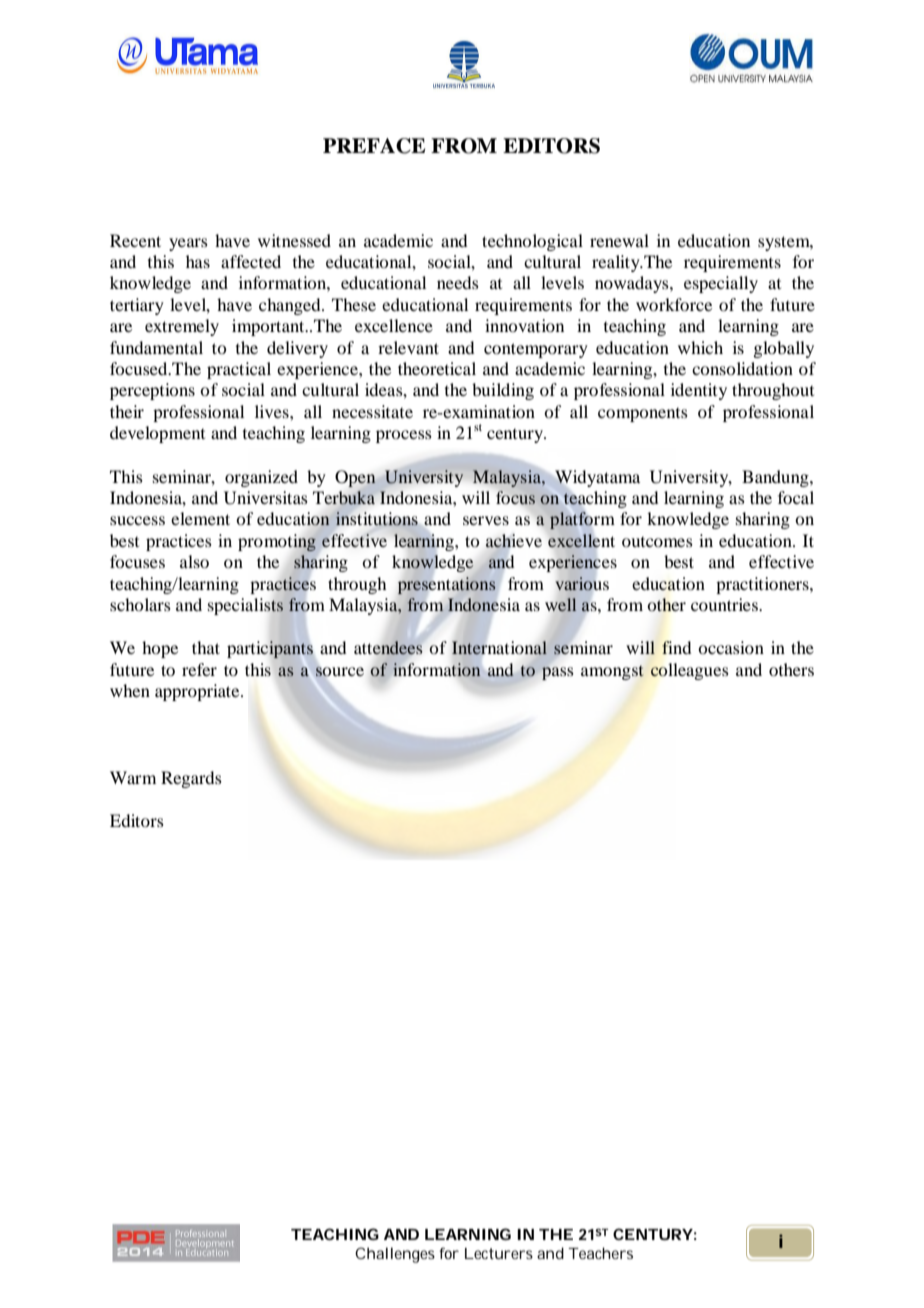 This page has width=924, height=1308. I want to click on renewal, so click(619, 240).
